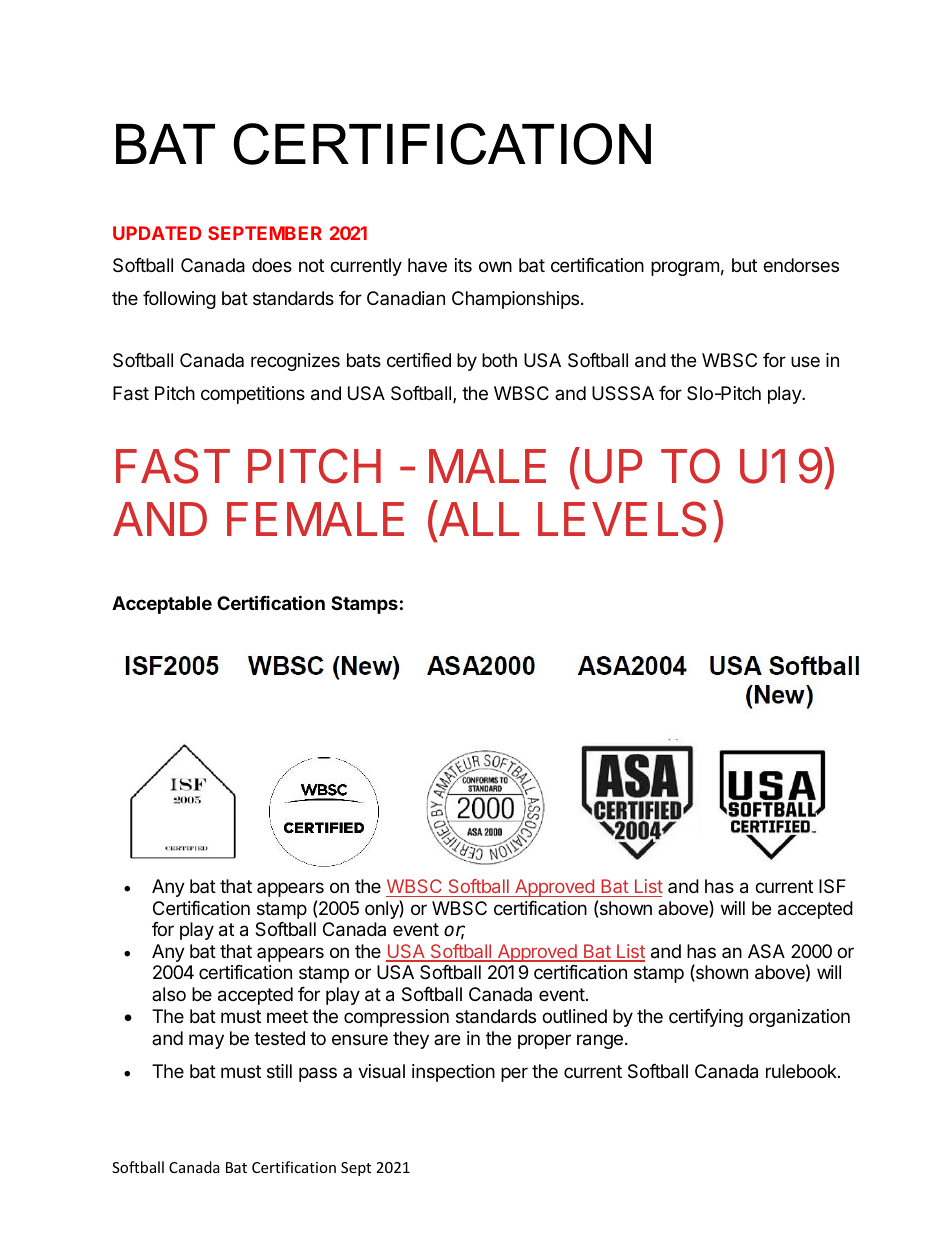 The width and height of the screenshot is (952, 1233). What do you see at coordinates (622, 519) in the screenshot?
I see `LEVELS` at bounding box center [622, 519].
